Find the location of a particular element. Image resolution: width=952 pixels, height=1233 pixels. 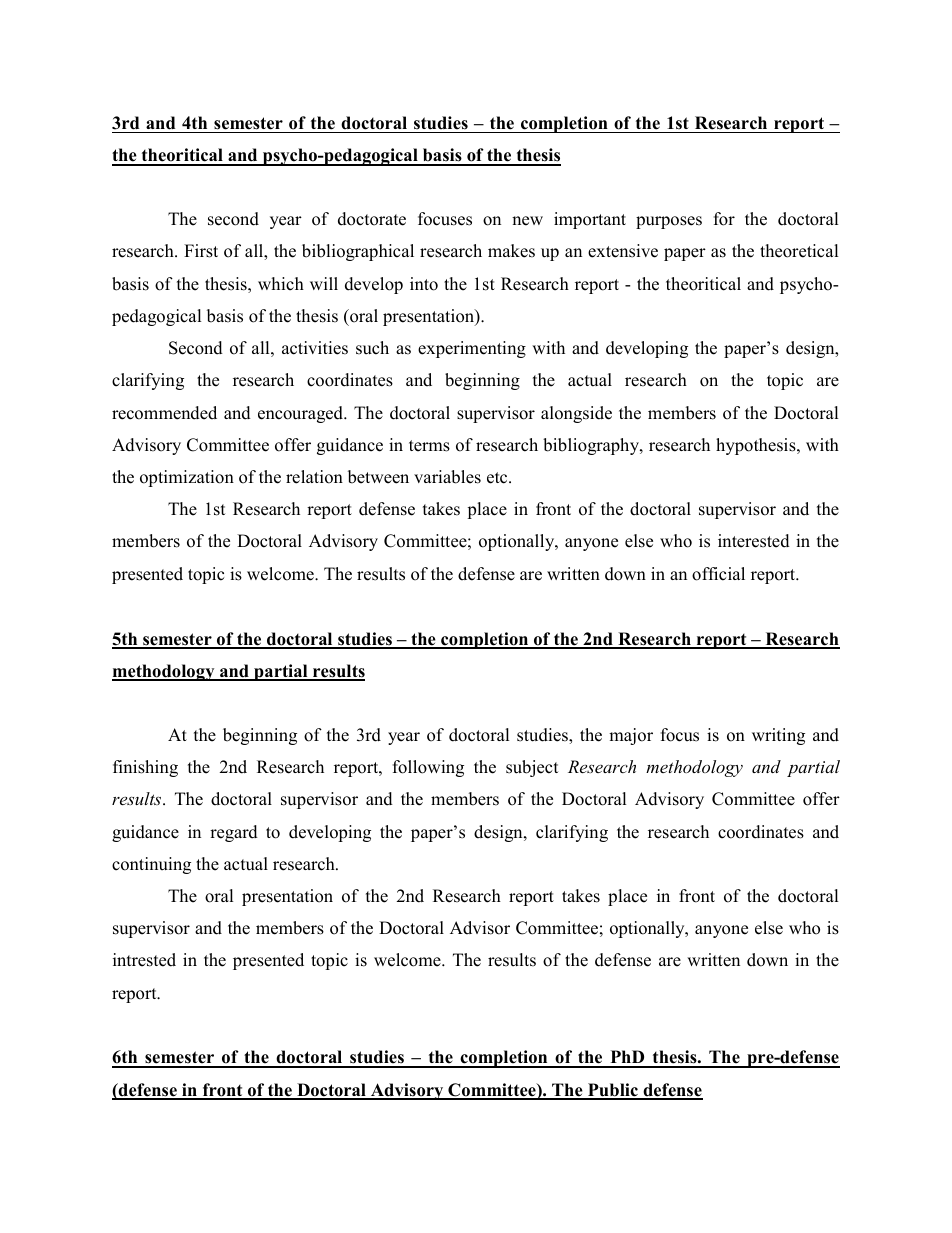

optimization is located at coordinates (187, 478).
